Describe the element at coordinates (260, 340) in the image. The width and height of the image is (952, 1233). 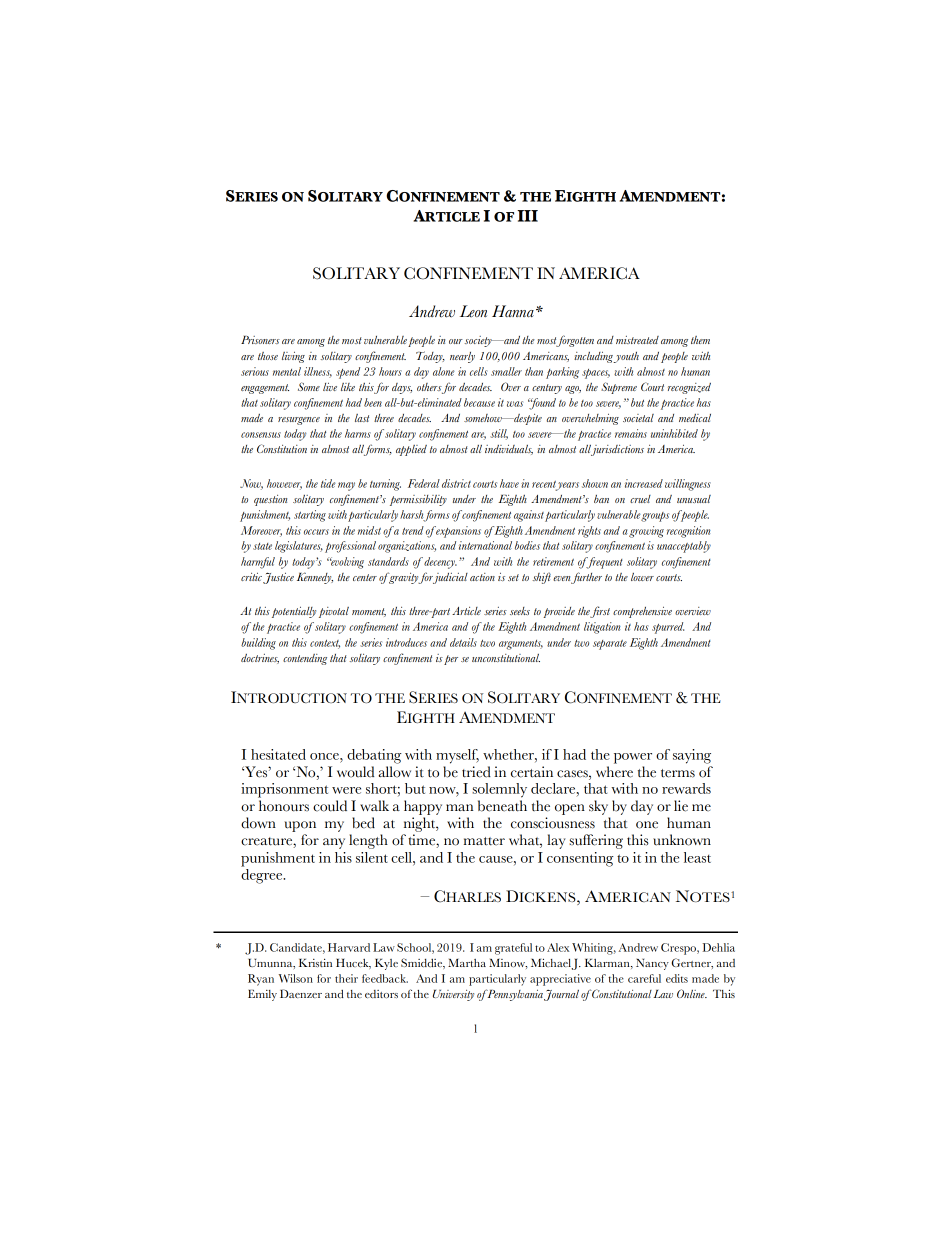
I see `Prisoners` at that location.
